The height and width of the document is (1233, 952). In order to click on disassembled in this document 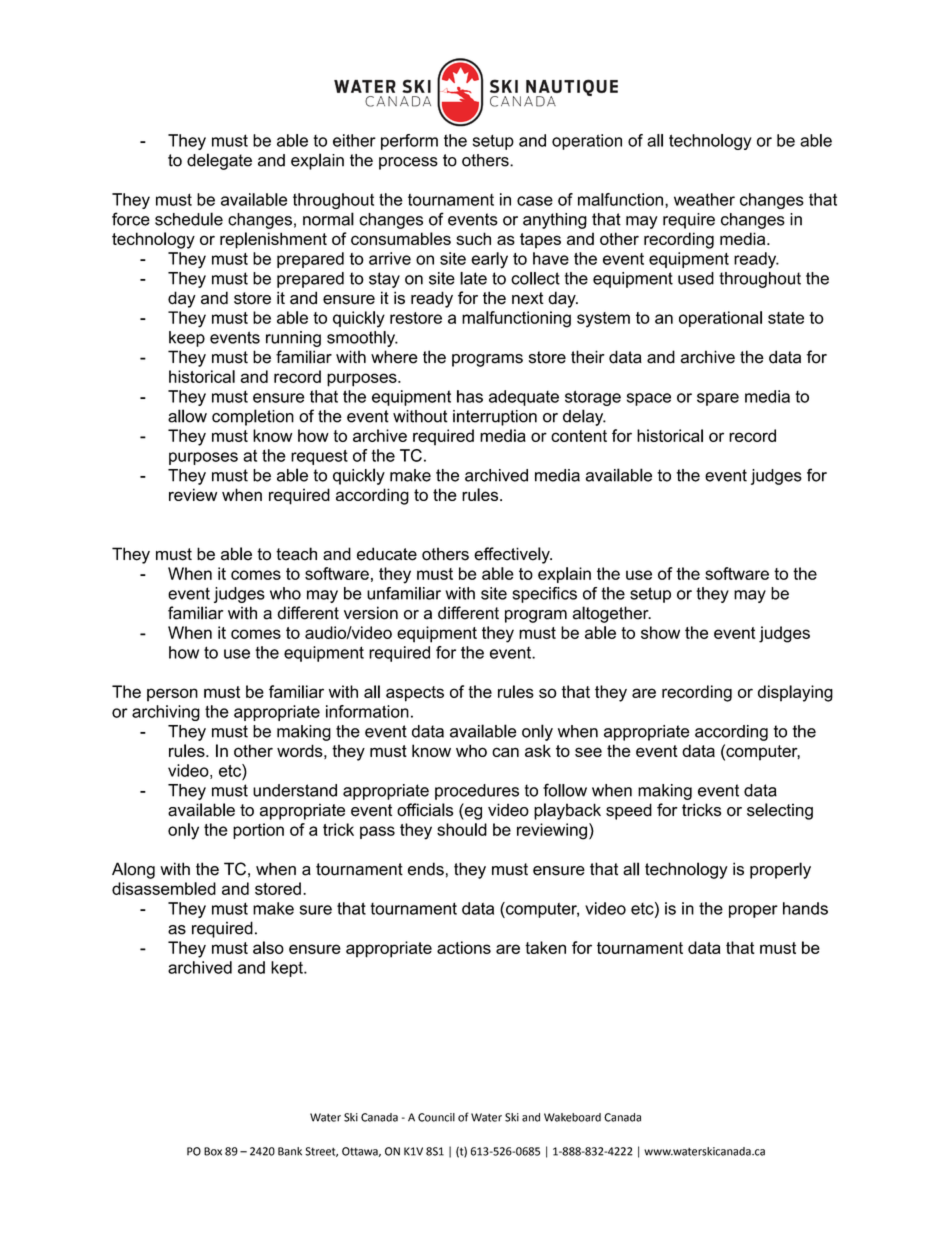, I will do `click(164, 888)`.
